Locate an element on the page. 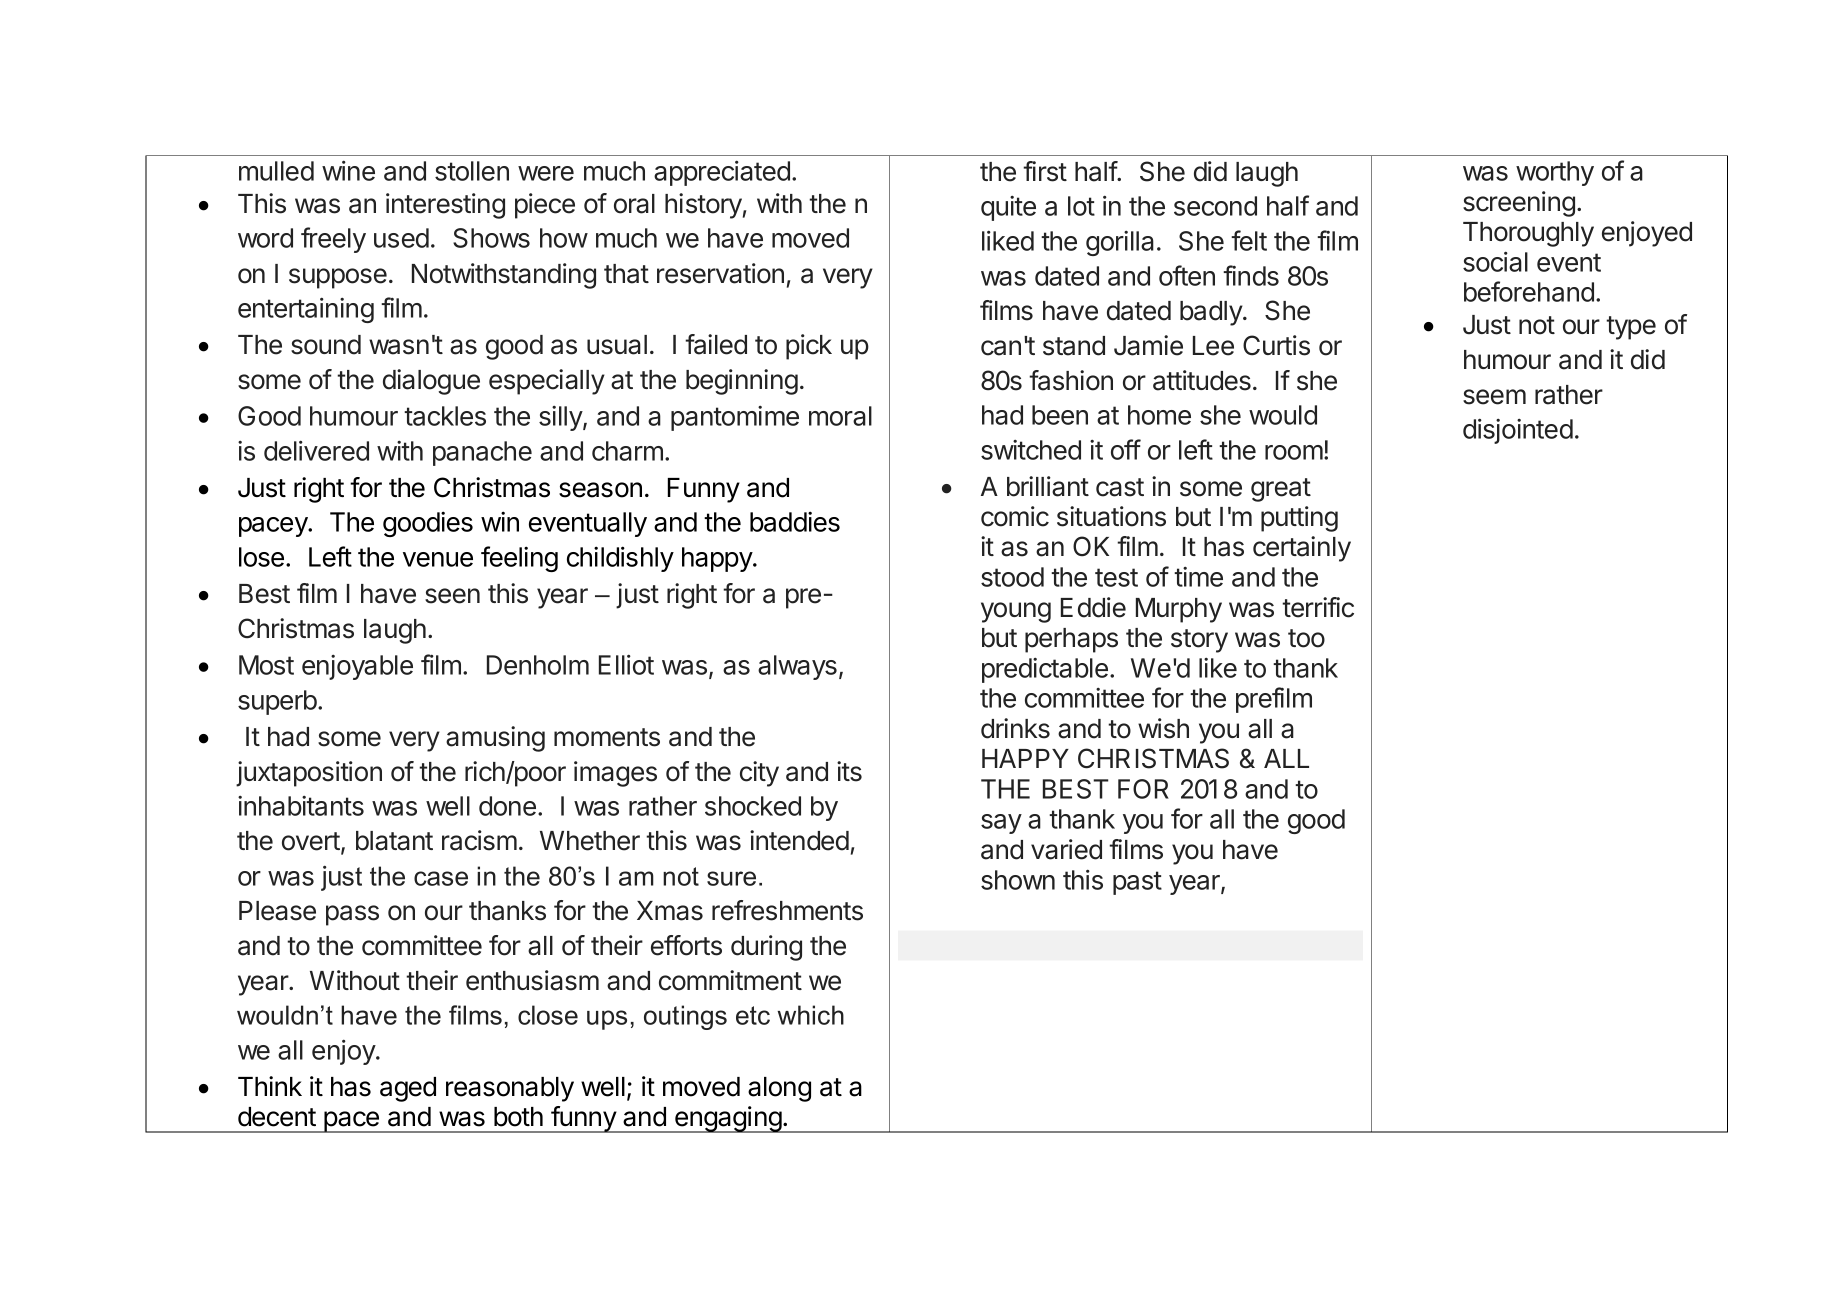 This image has width=1847, height=1306. young is located at coordinates (1016, 612).
